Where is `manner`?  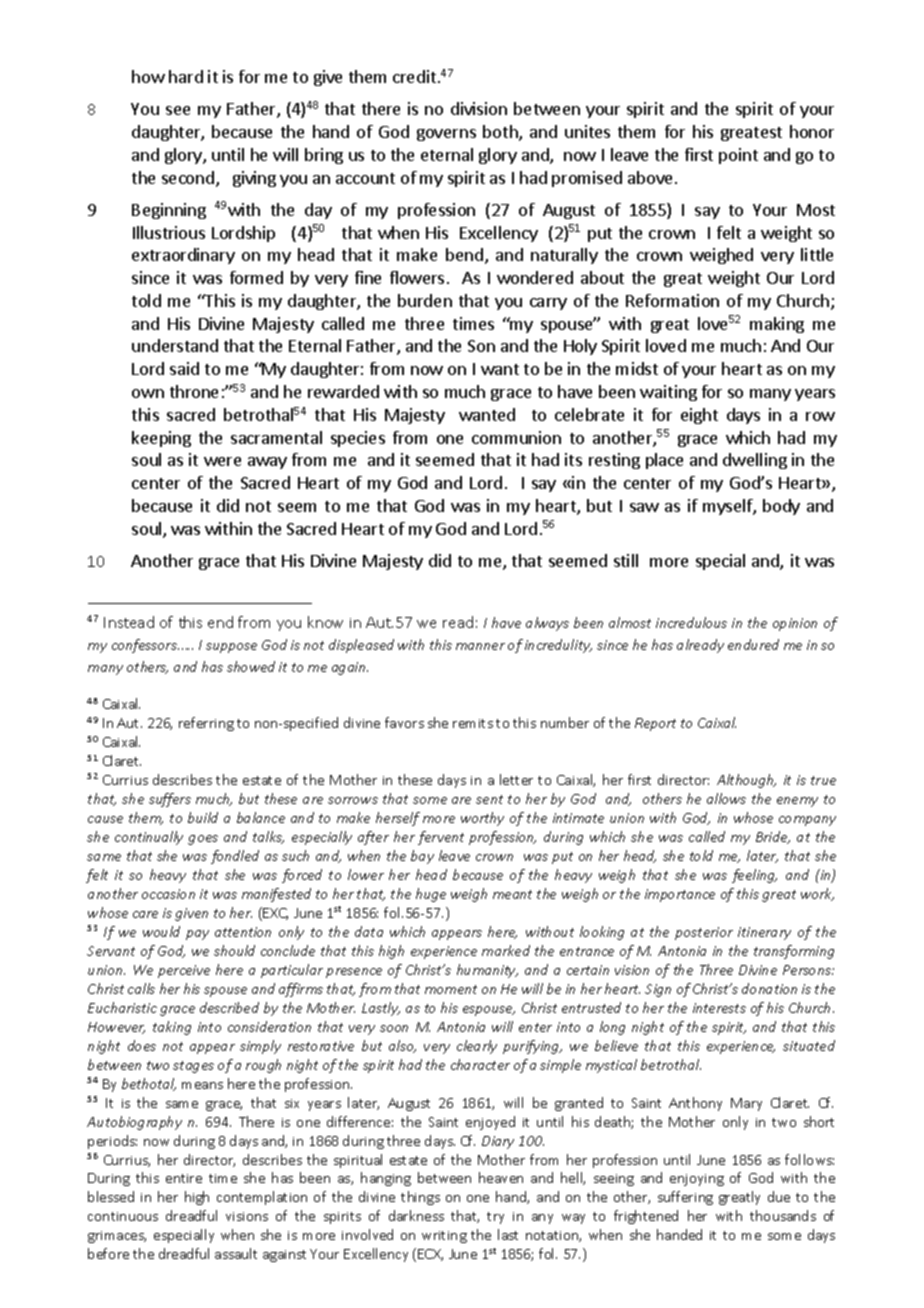 manner is located at coordinates (480, 646).
